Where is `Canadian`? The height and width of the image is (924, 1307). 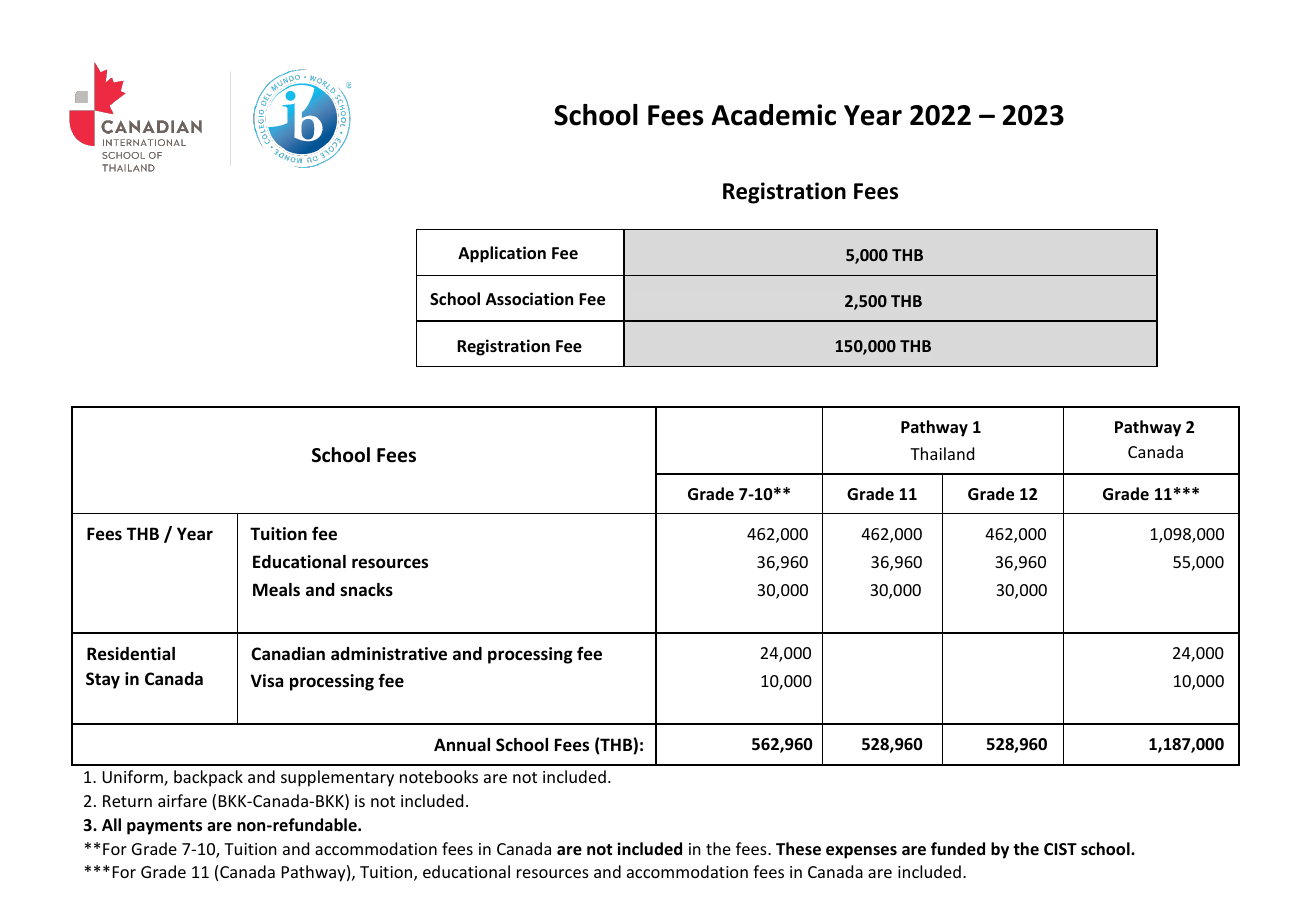 Canadian is located at coordinates (288, 653).
